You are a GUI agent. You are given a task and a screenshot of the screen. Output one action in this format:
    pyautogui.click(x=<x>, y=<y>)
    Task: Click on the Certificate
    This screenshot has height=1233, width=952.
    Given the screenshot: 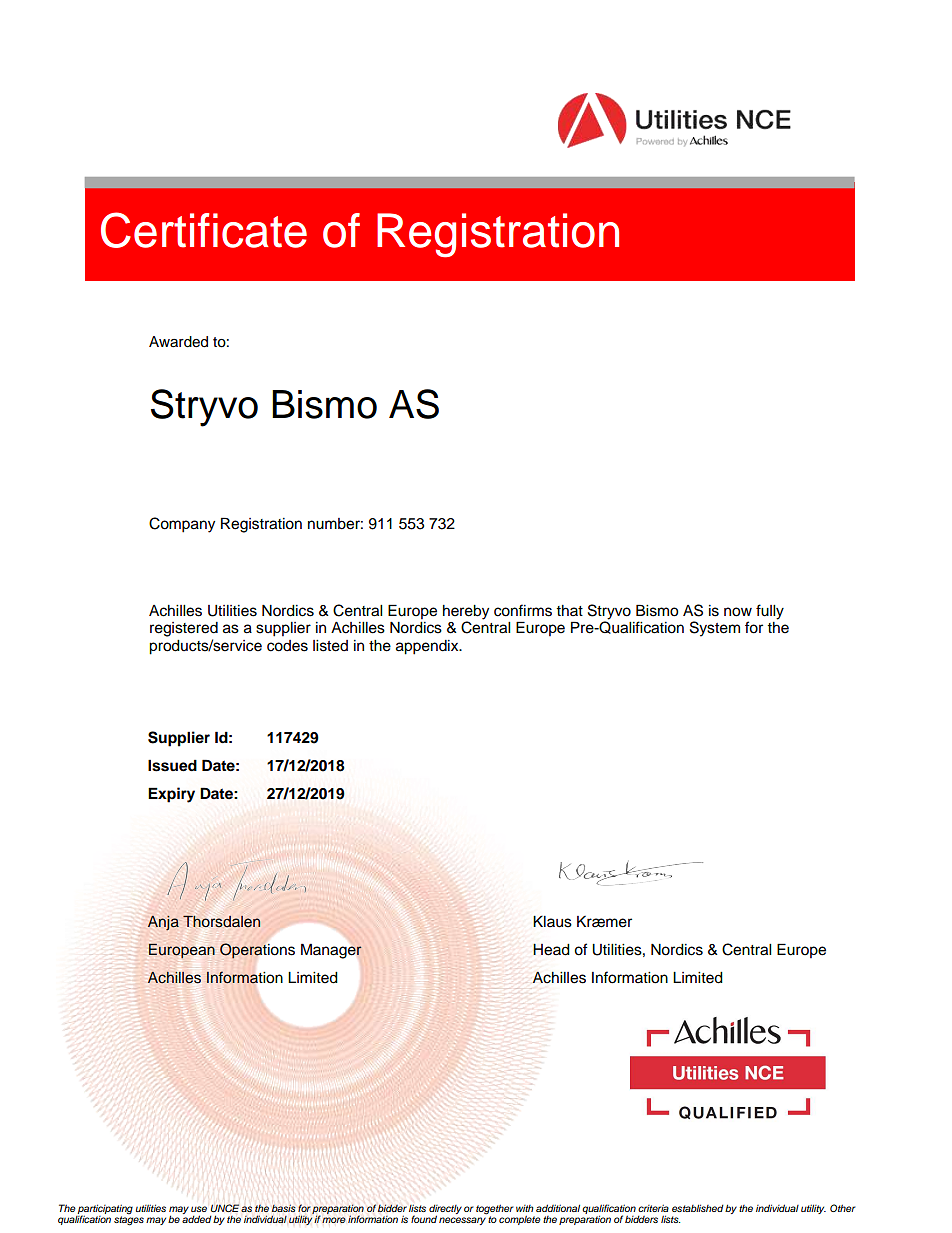 What is the action you would take?
    pyautogui.click(x=204, y=230)
